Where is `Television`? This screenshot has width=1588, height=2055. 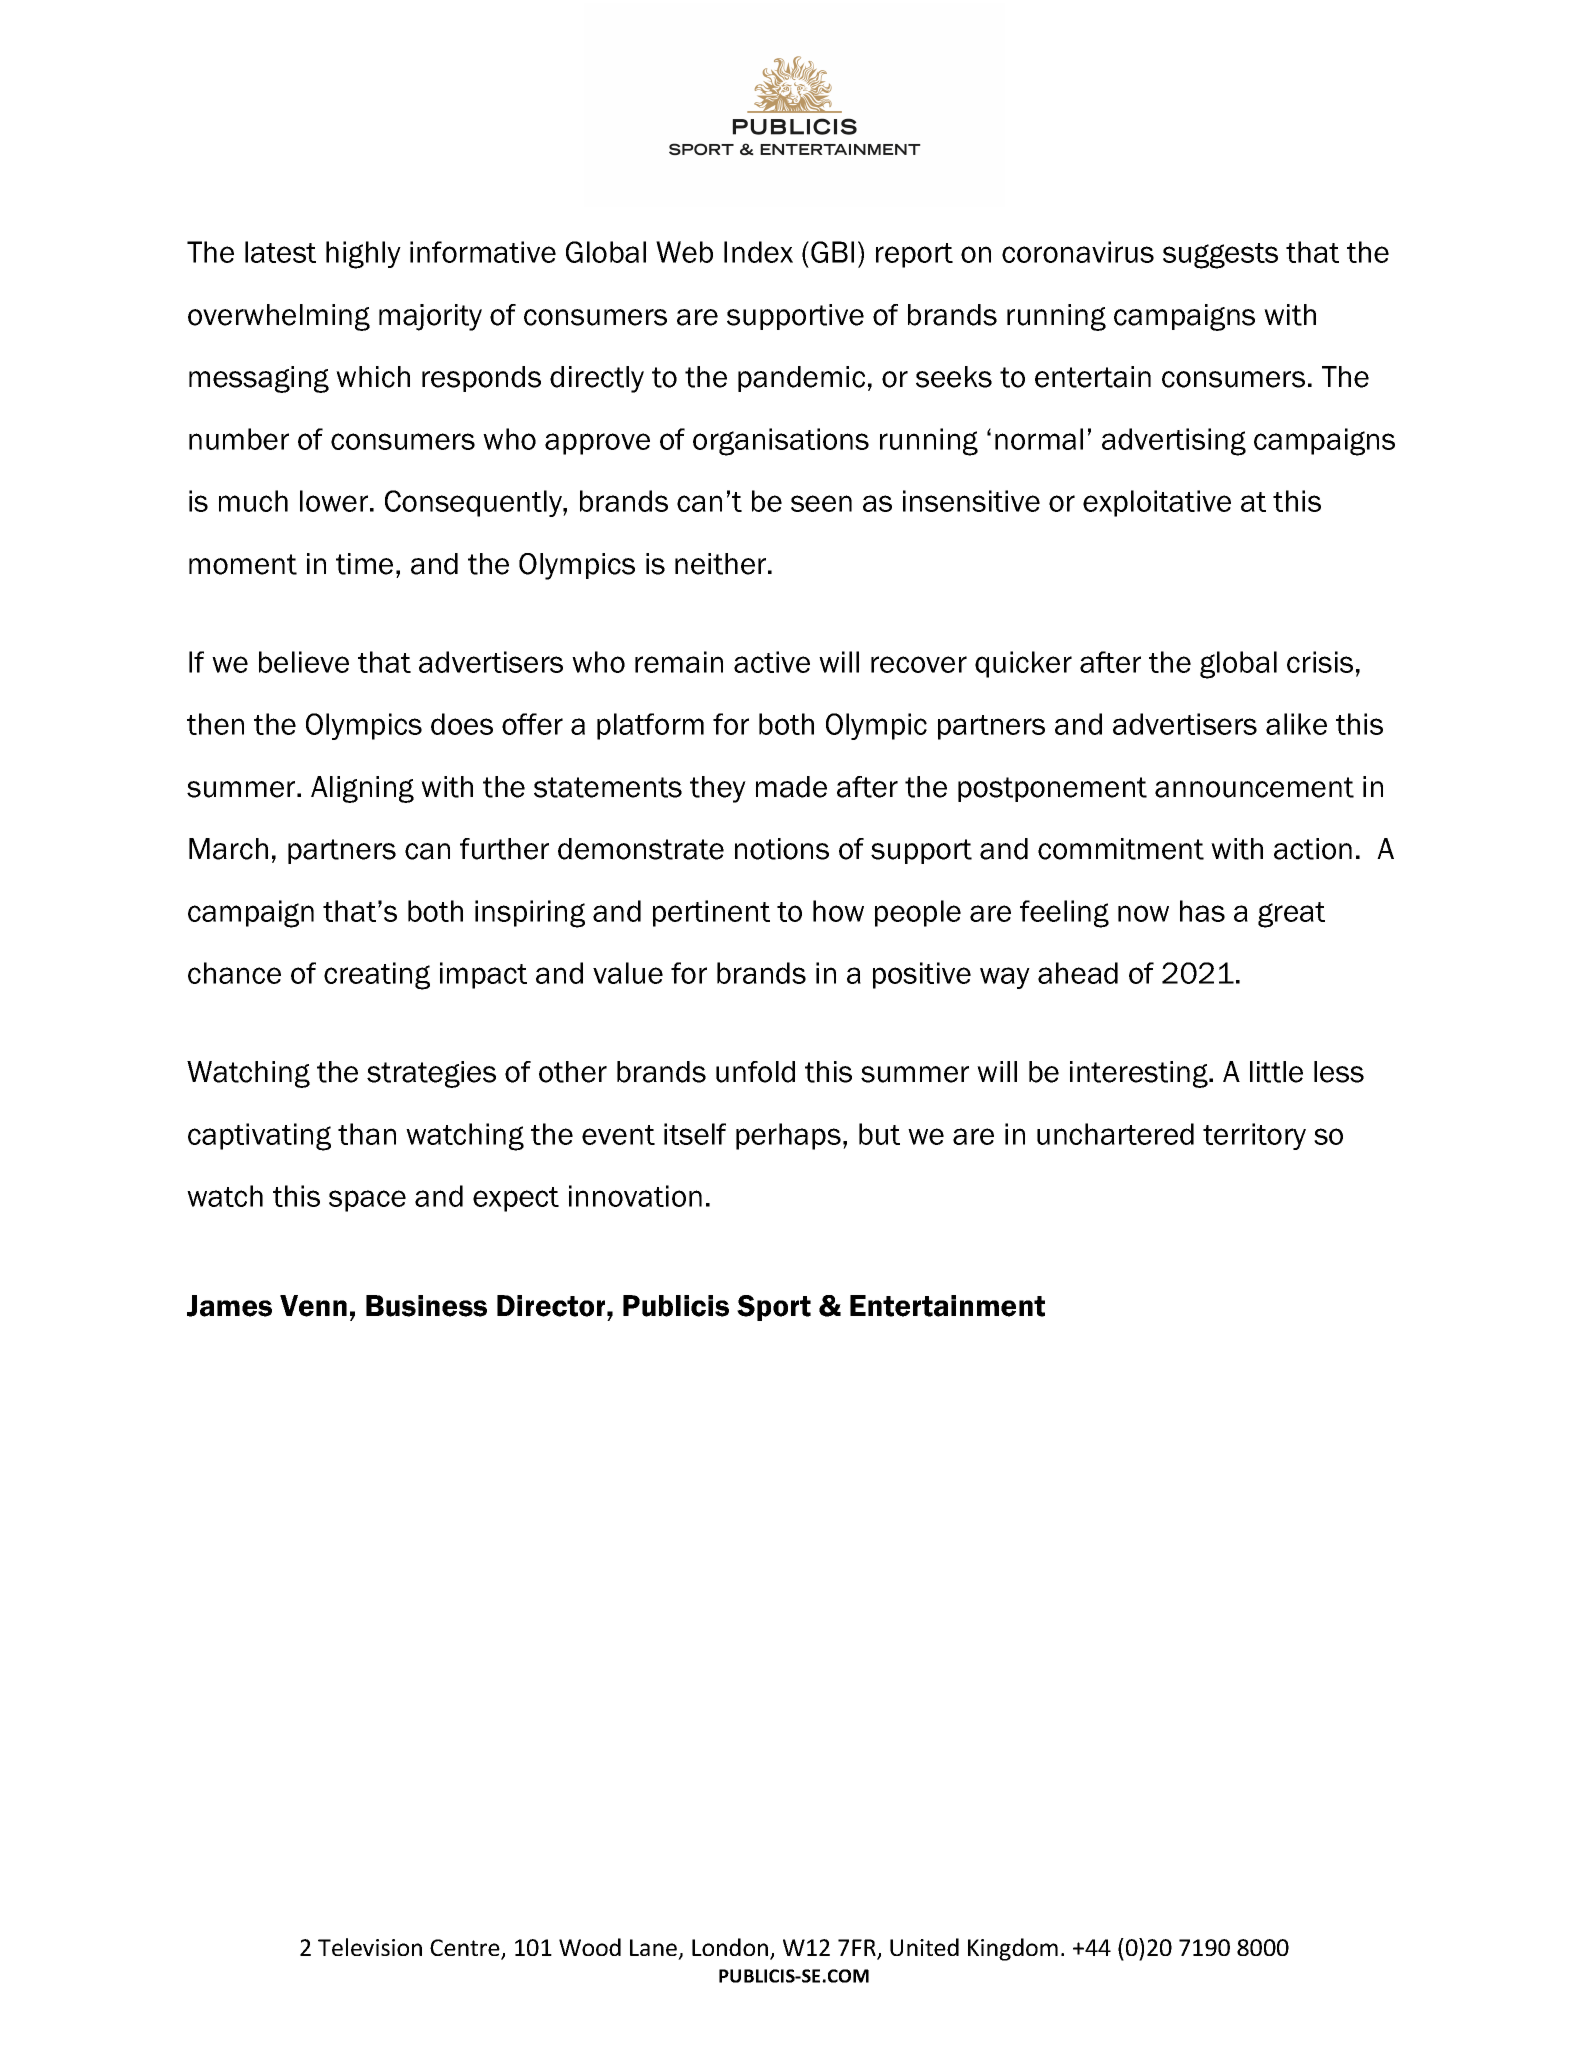
Television is located at coordinates (370, 1947).
